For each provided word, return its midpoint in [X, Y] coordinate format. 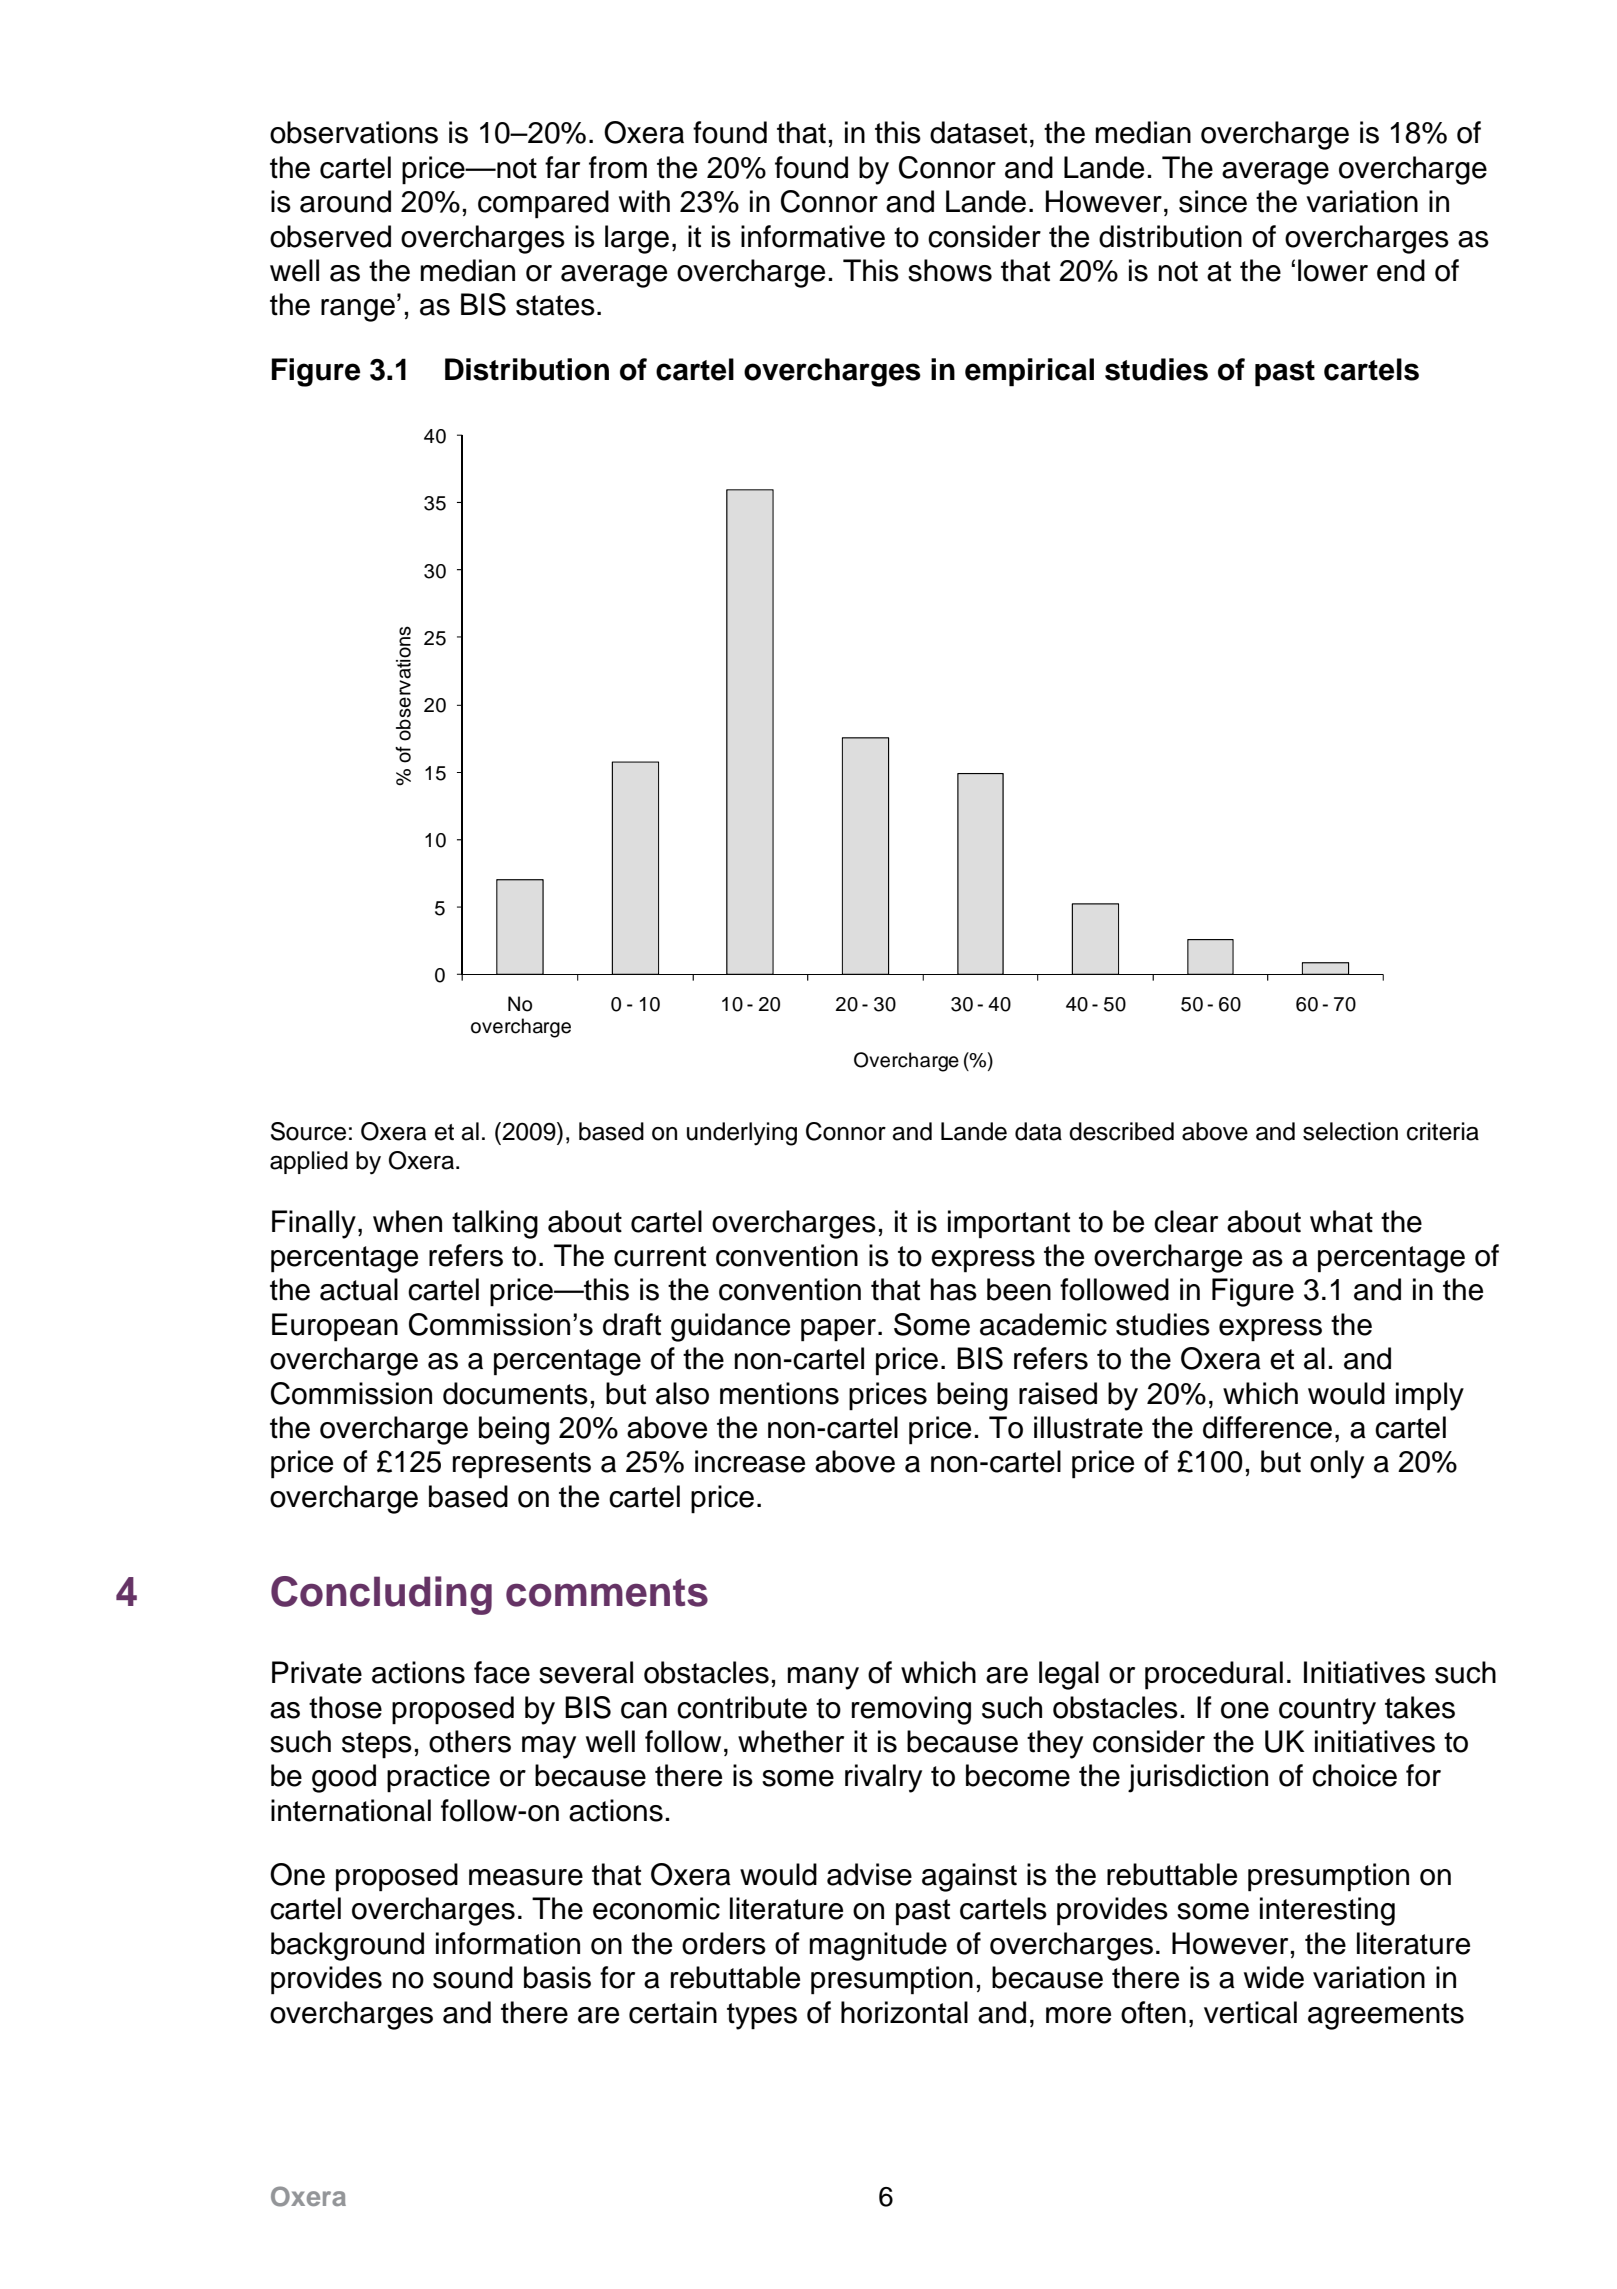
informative [813, 236]
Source [308, 1131]
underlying [742, 1134]
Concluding [381, 1595]
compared [543, 204]
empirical [1029, 372]
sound [473, 1977]
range [358, 310]
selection [1350, 1131]
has [954, 1289]
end [1401, 270]
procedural [1214, 1675]
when [407, 1221]
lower [1333, 270]
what [1341, 1221]
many [823, 1678]
